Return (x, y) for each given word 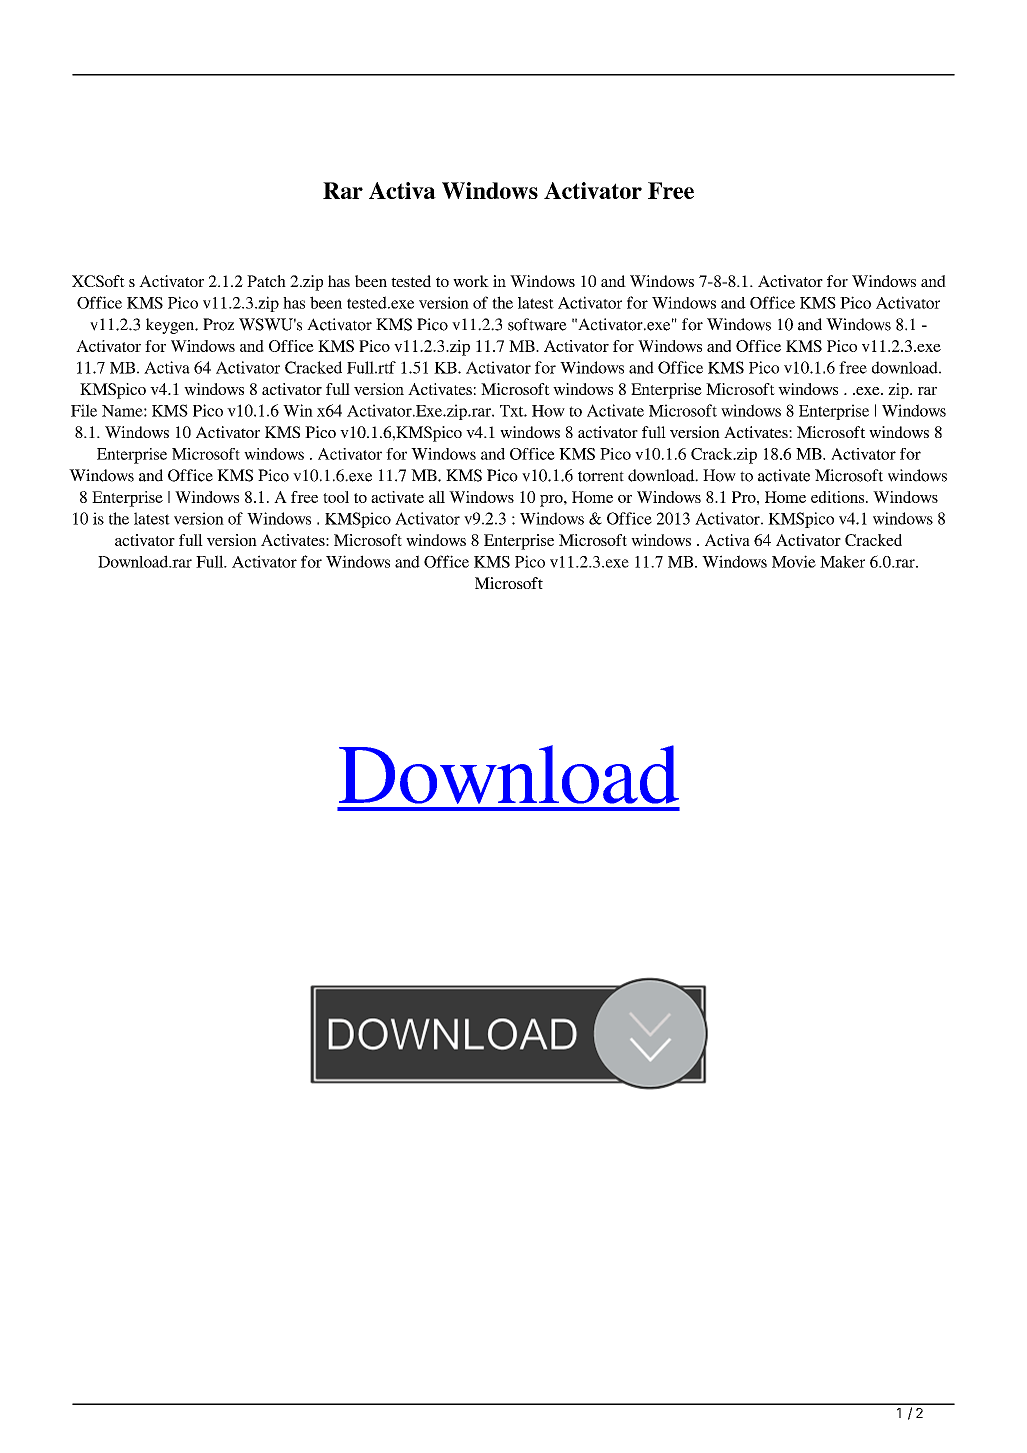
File (84, 410)
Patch (266, 281)
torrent (601, 476)
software (537, 324)
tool (336, 497)
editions (839, 497)
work (471, 281)
